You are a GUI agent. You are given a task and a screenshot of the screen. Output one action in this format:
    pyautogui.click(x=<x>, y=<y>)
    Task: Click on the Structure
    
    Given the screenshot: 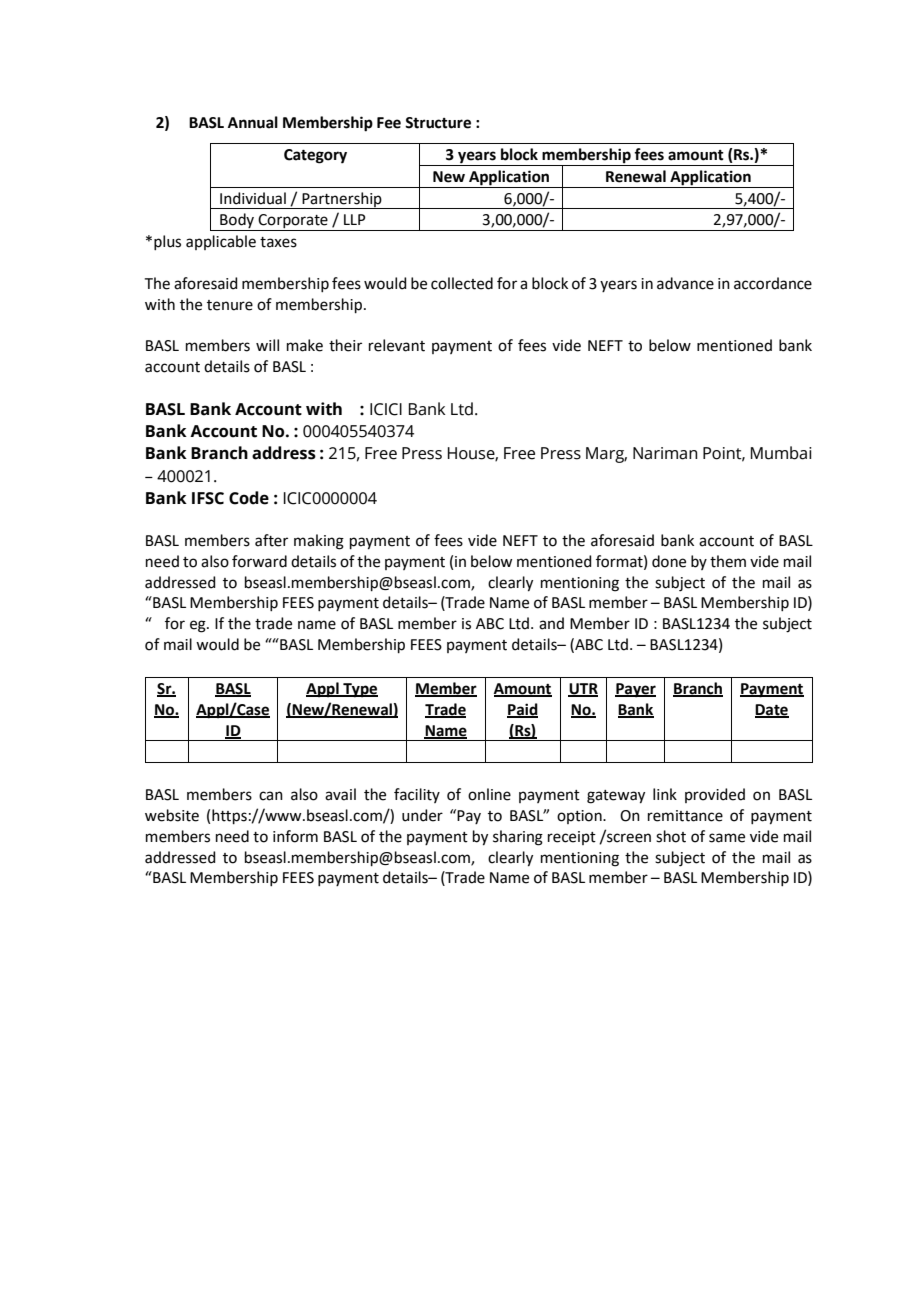 What is the action you would take?
    pyautogui.click(x=438, y=123)
